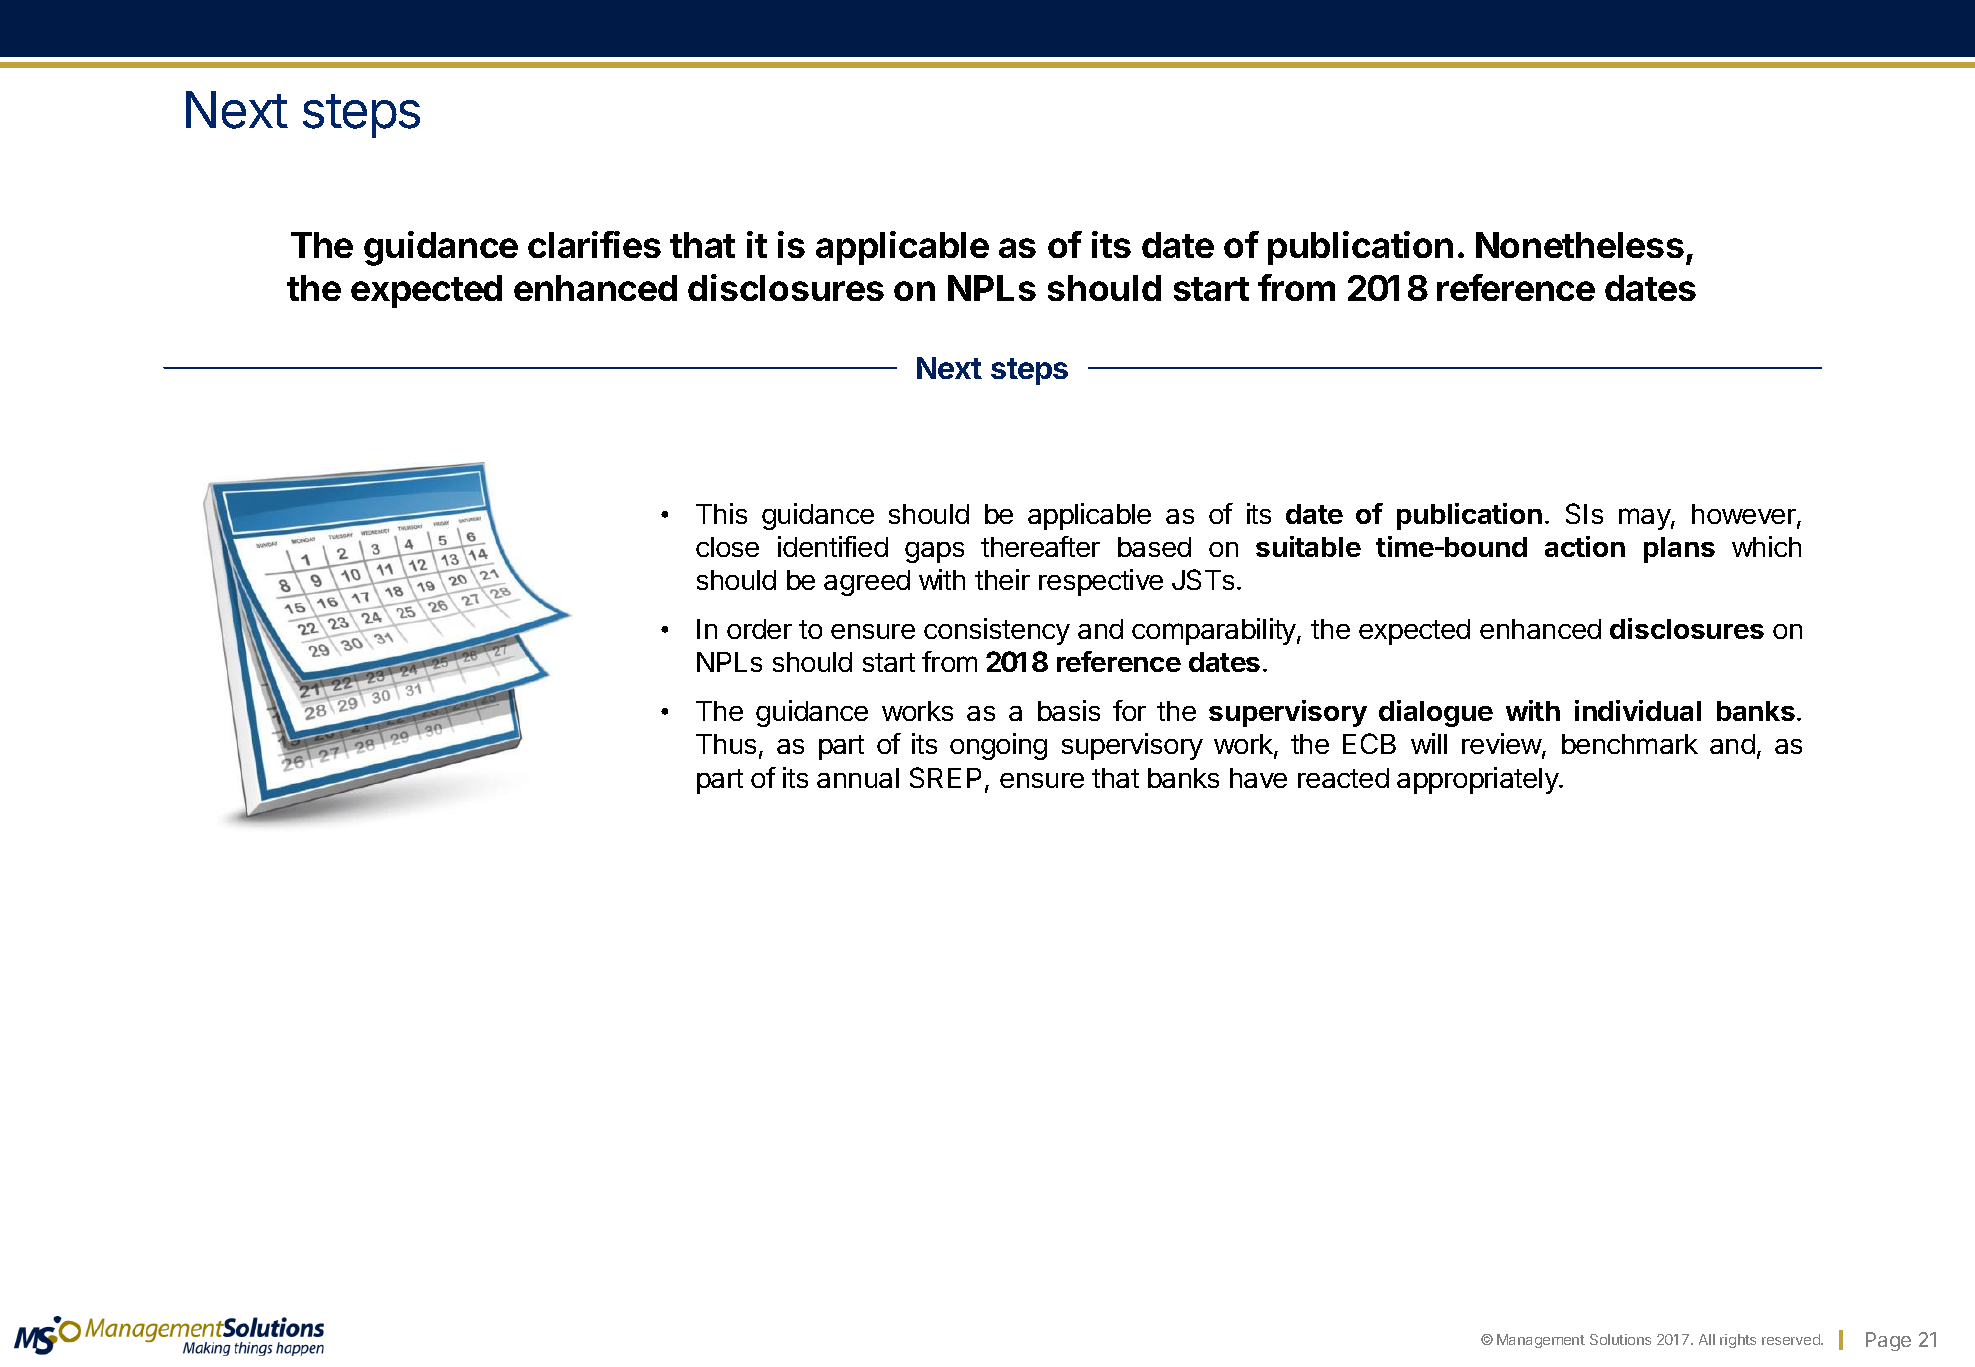 The width and height of the screenshot is (1975, 1367). Describe the element at coordinates (1478, 780) in the screenshot. I see `appropriately` at that location.
